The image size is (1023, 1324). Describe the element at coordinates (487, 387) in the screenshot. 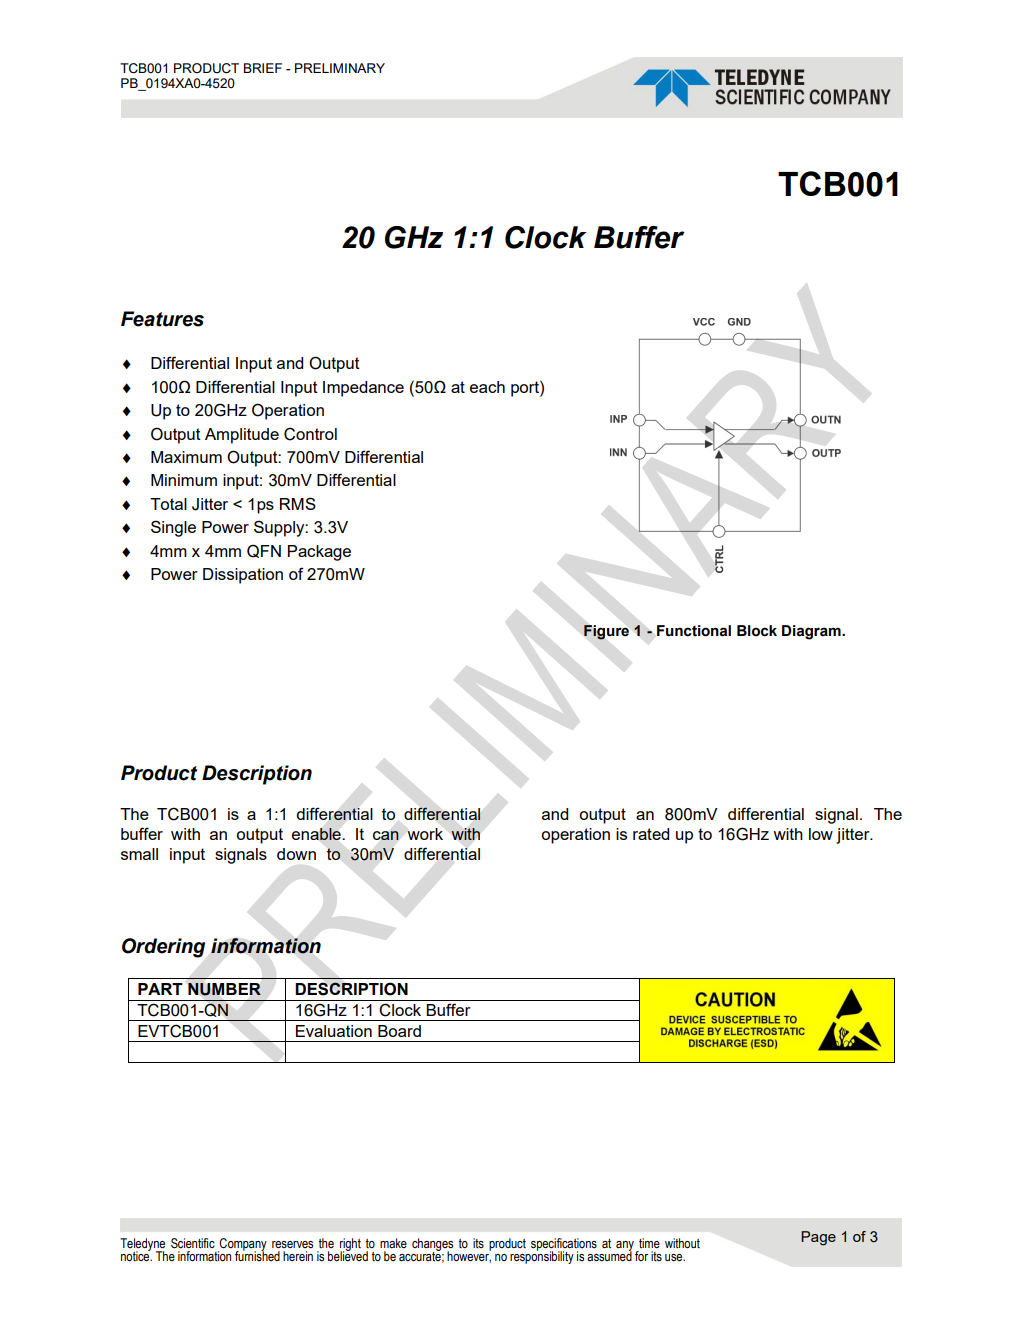

I see `each` at that location.
